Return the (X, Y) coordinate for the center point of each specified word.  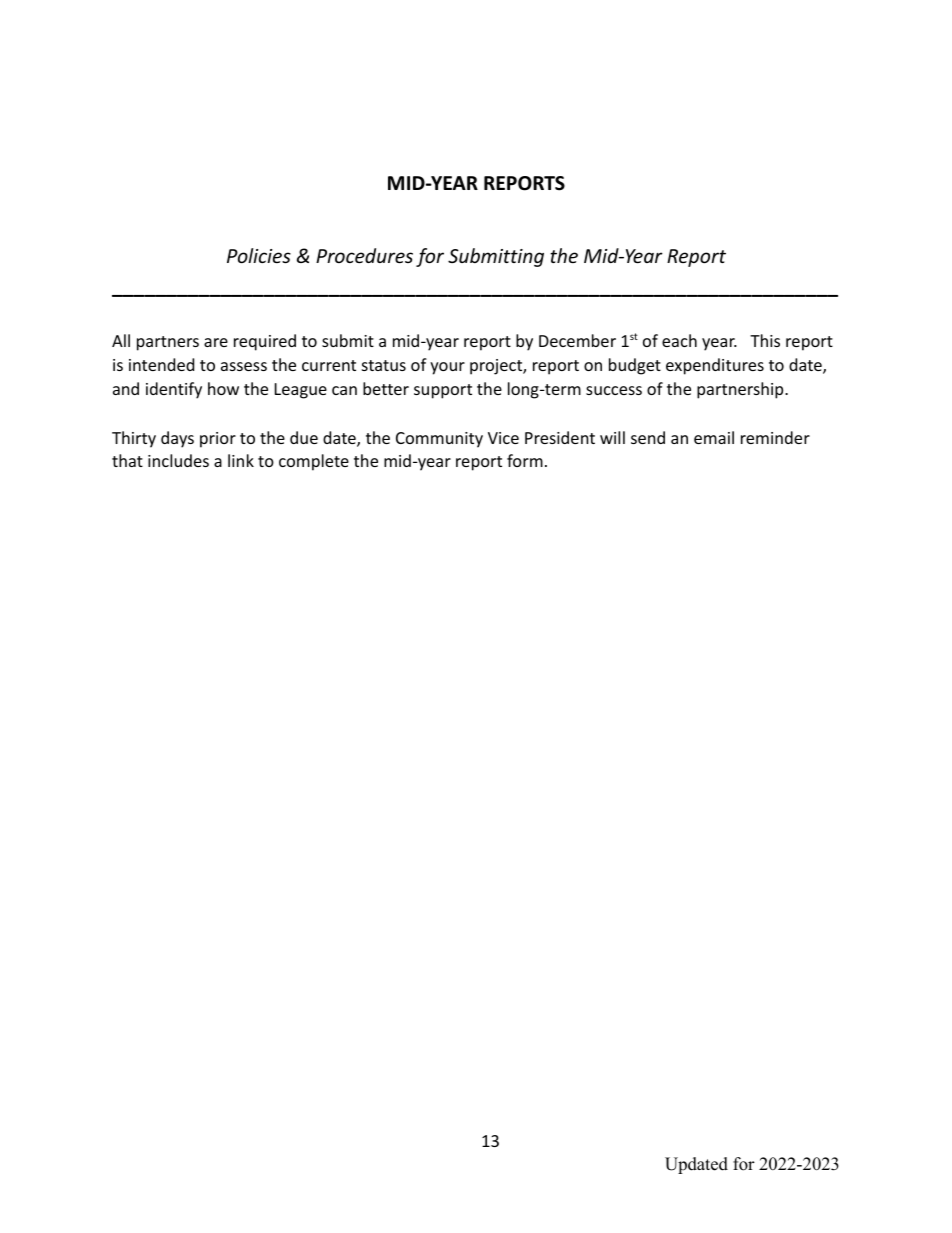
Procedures (364, 255)
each (679, 340)
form (525, 460)
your (447, 368)
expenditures (715, 366)
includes (178, 460)
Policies (259, 255)
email (714, 437)
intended (161, 364)
